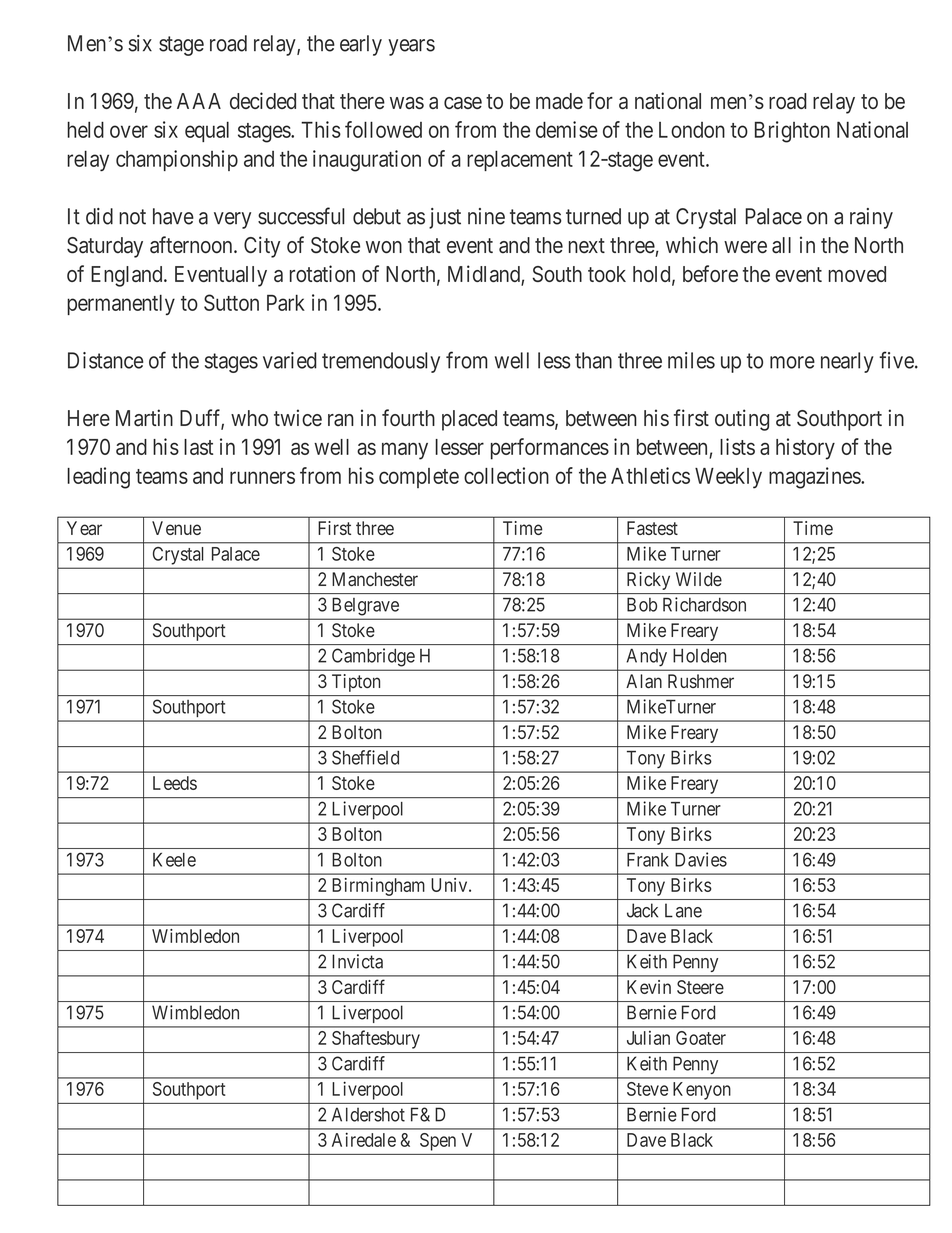  I want to click on Keele, so click(174, 860).
